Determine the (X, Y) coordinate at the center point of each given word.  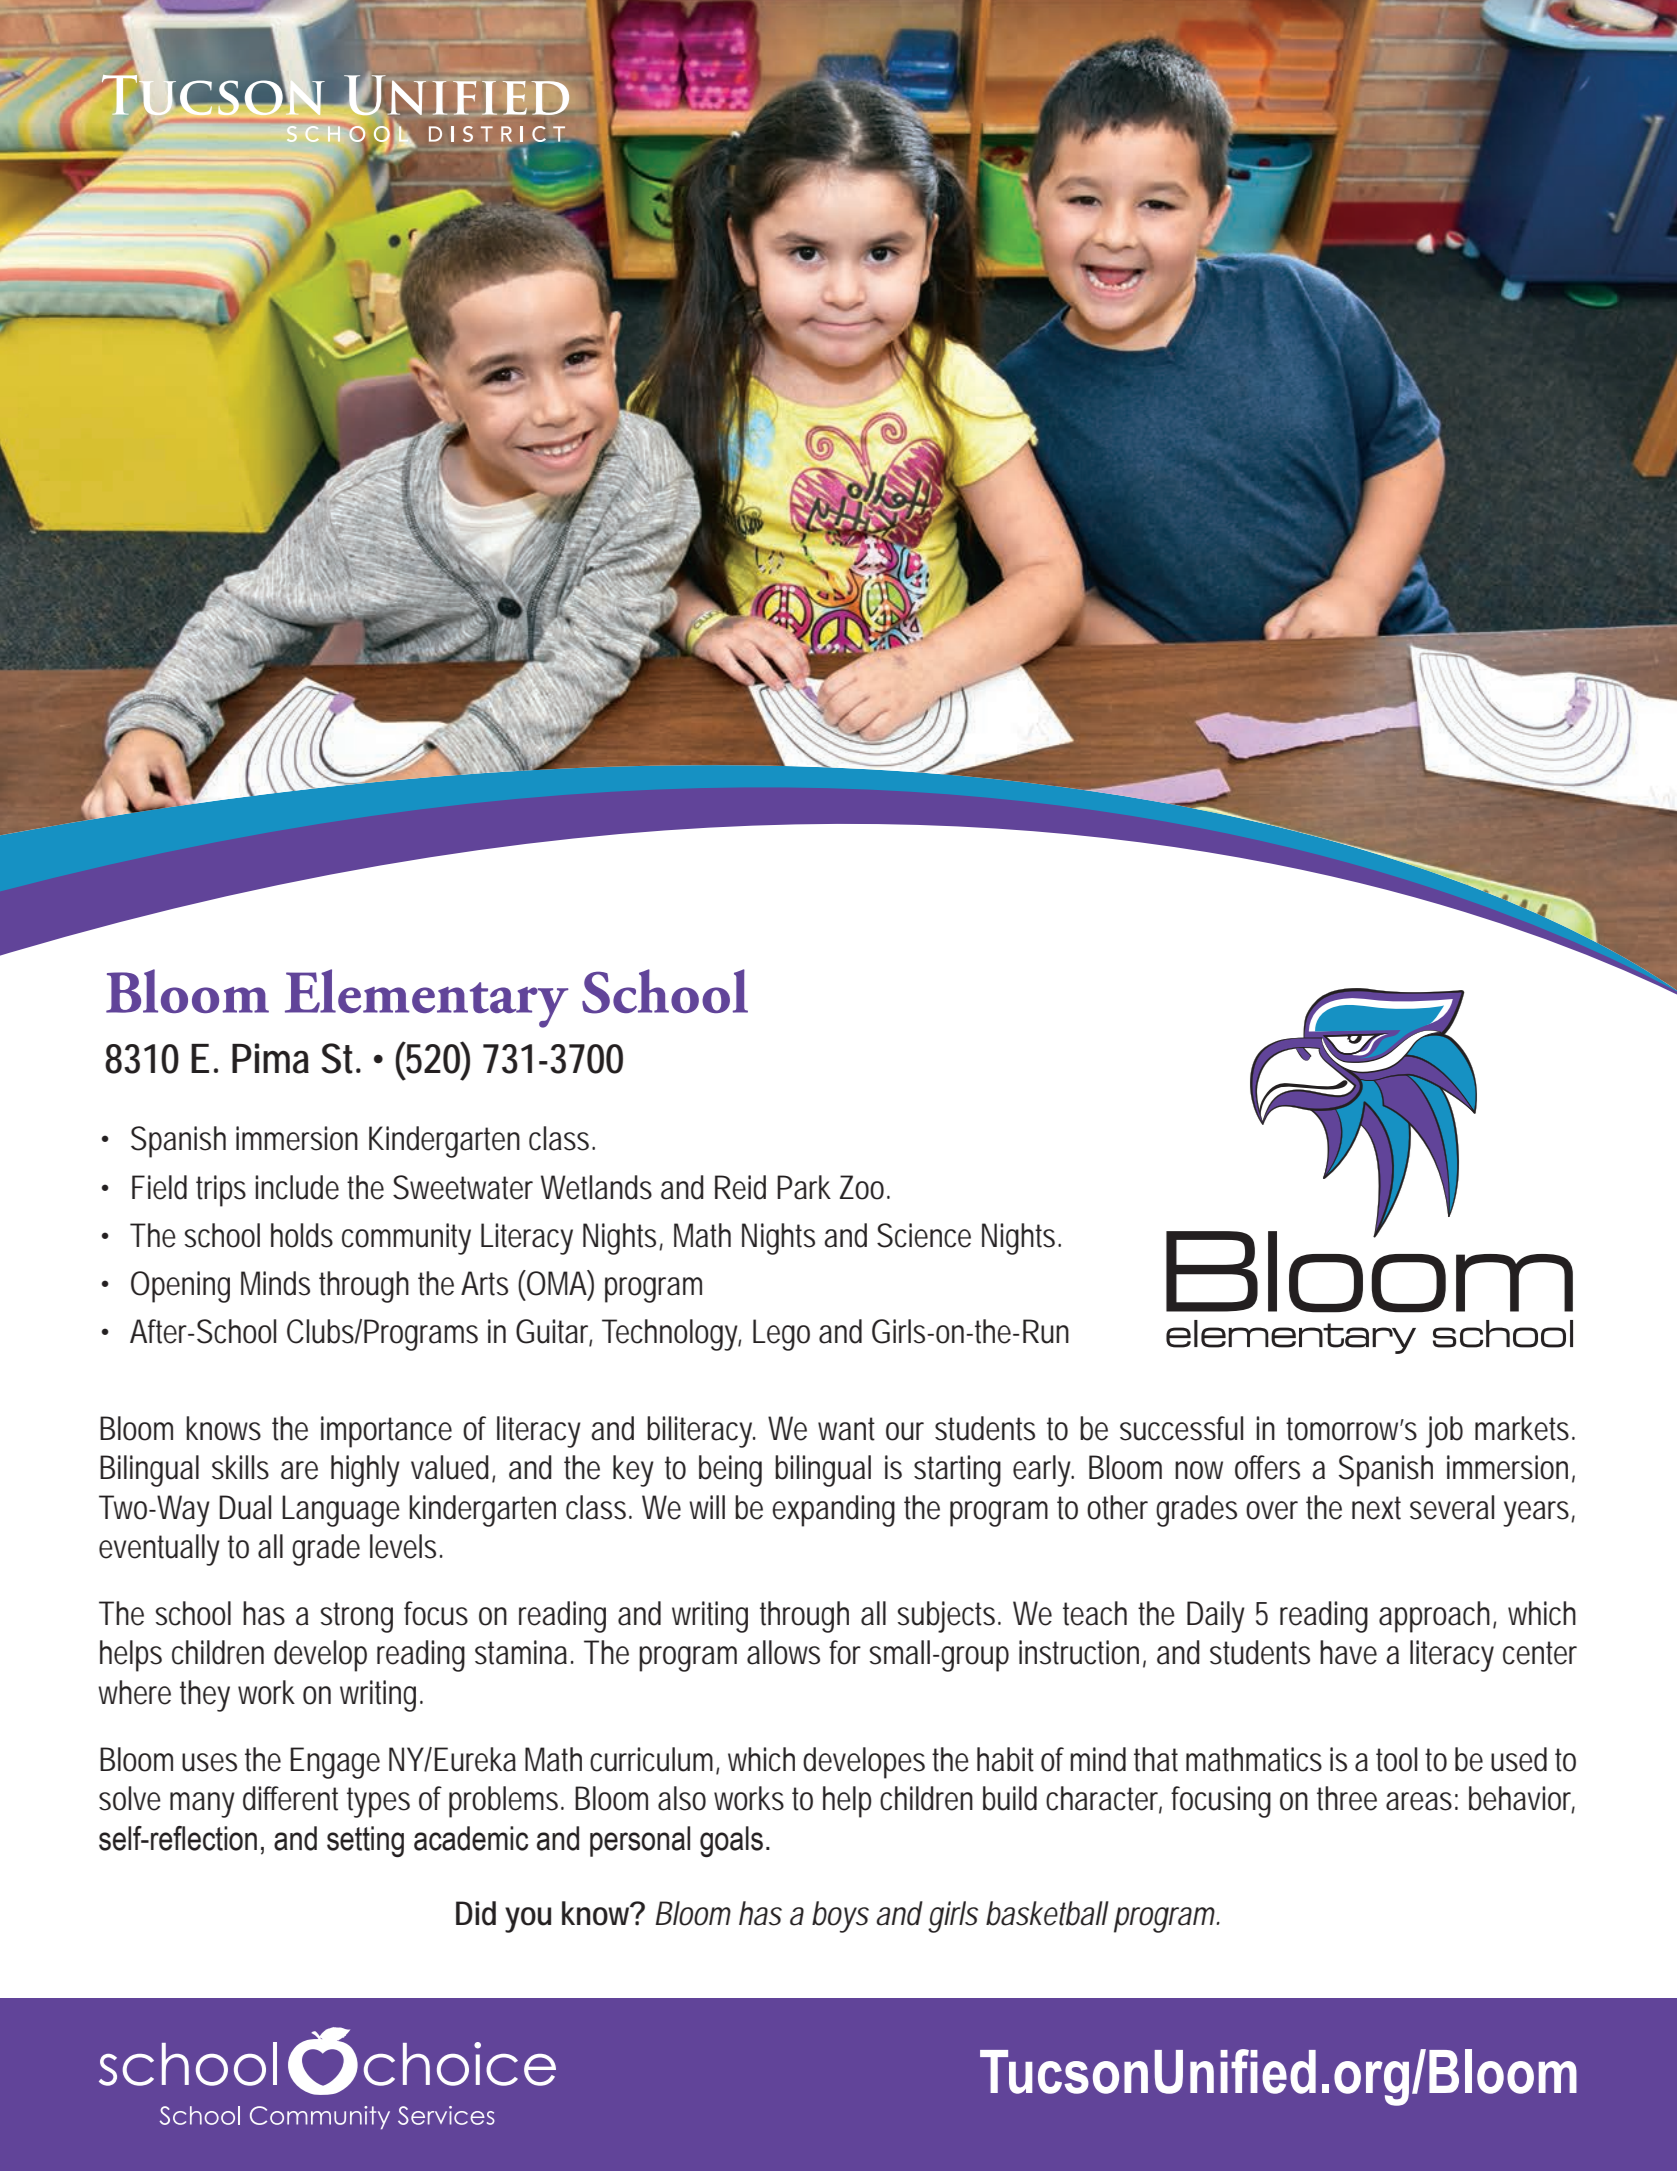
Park (804, 1187)
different (290, 1798)
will (707, 1507)
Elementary (427, 998)
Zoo (862, 1187)
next (1376, 1508)
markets (1522, 1428)
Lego (781, 1335)
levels (403, 1546)
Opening (180, 1287)
